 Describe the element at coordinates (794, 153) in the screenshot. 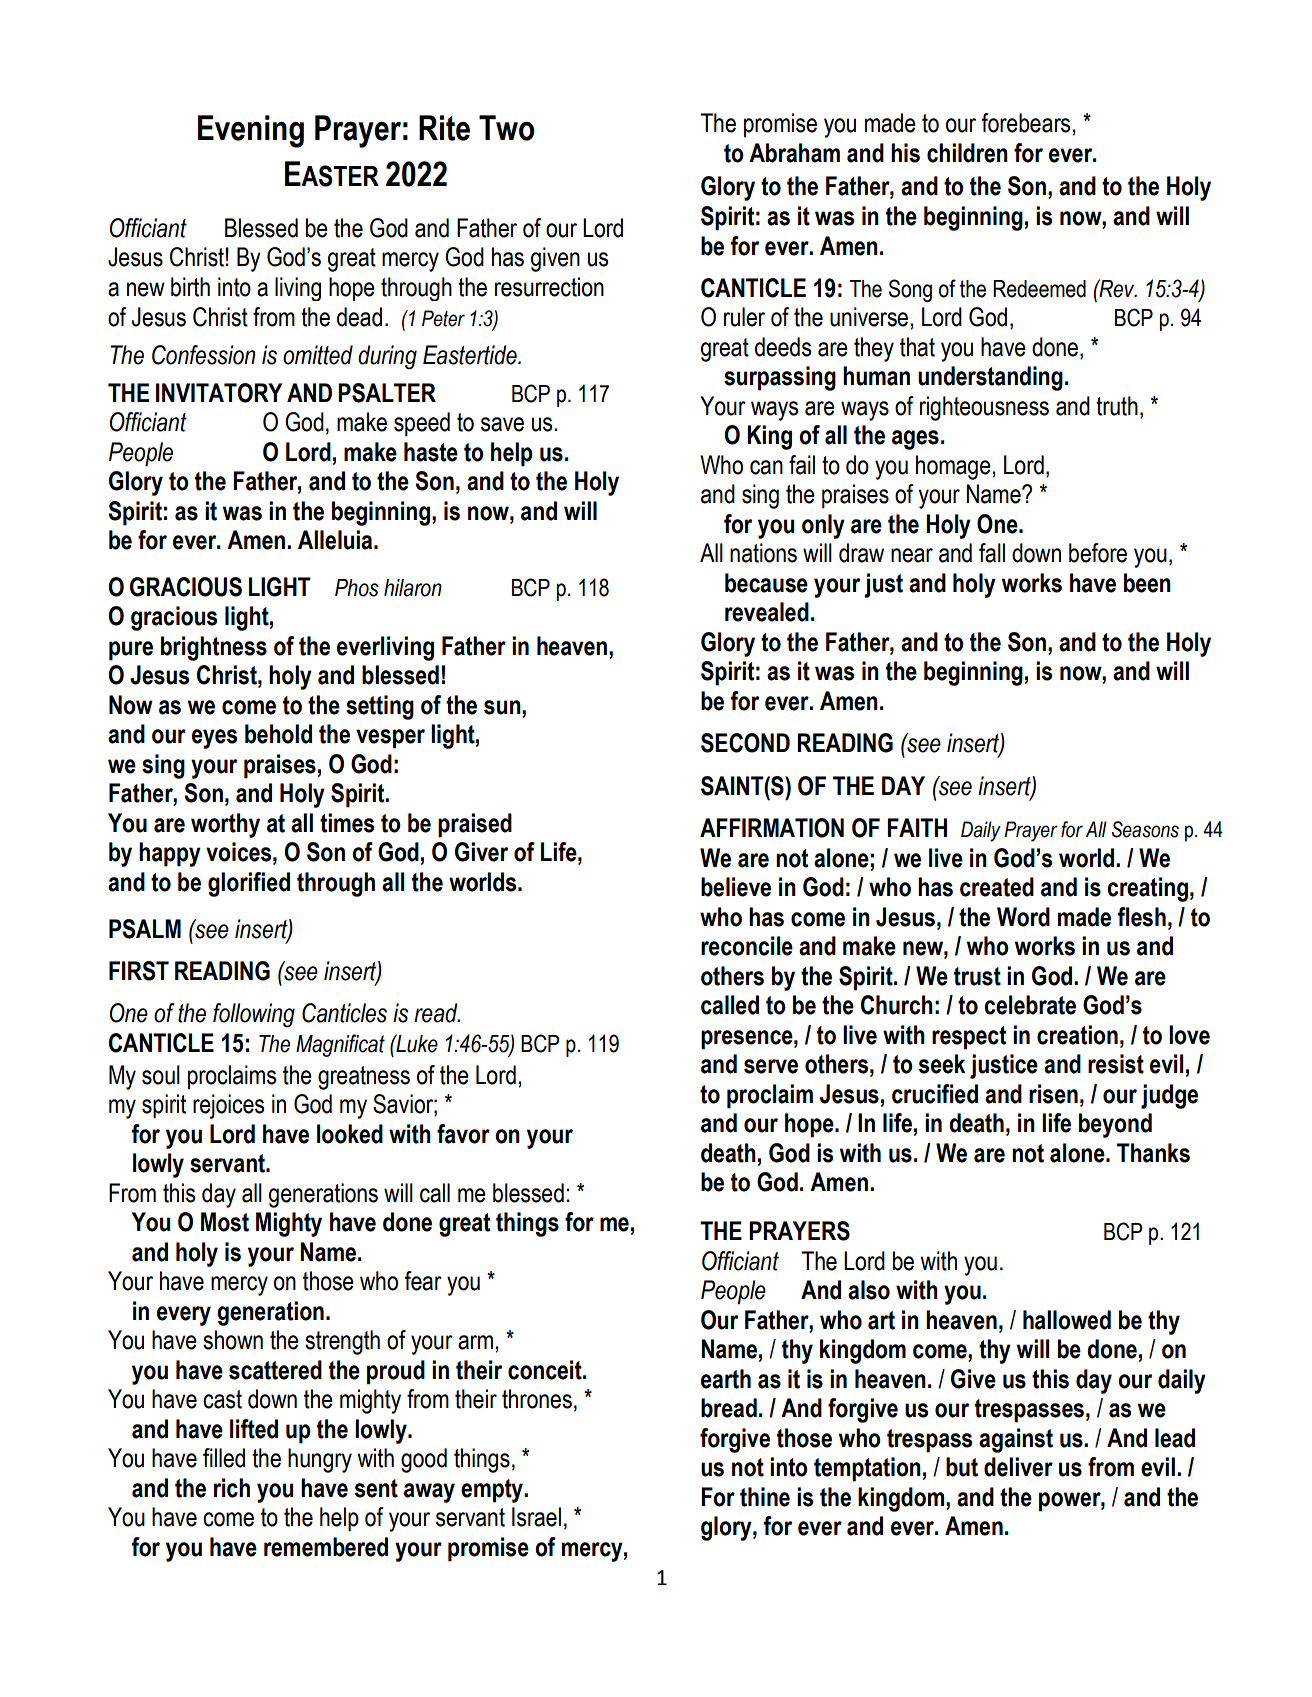

I see `Abraham` at that location.
